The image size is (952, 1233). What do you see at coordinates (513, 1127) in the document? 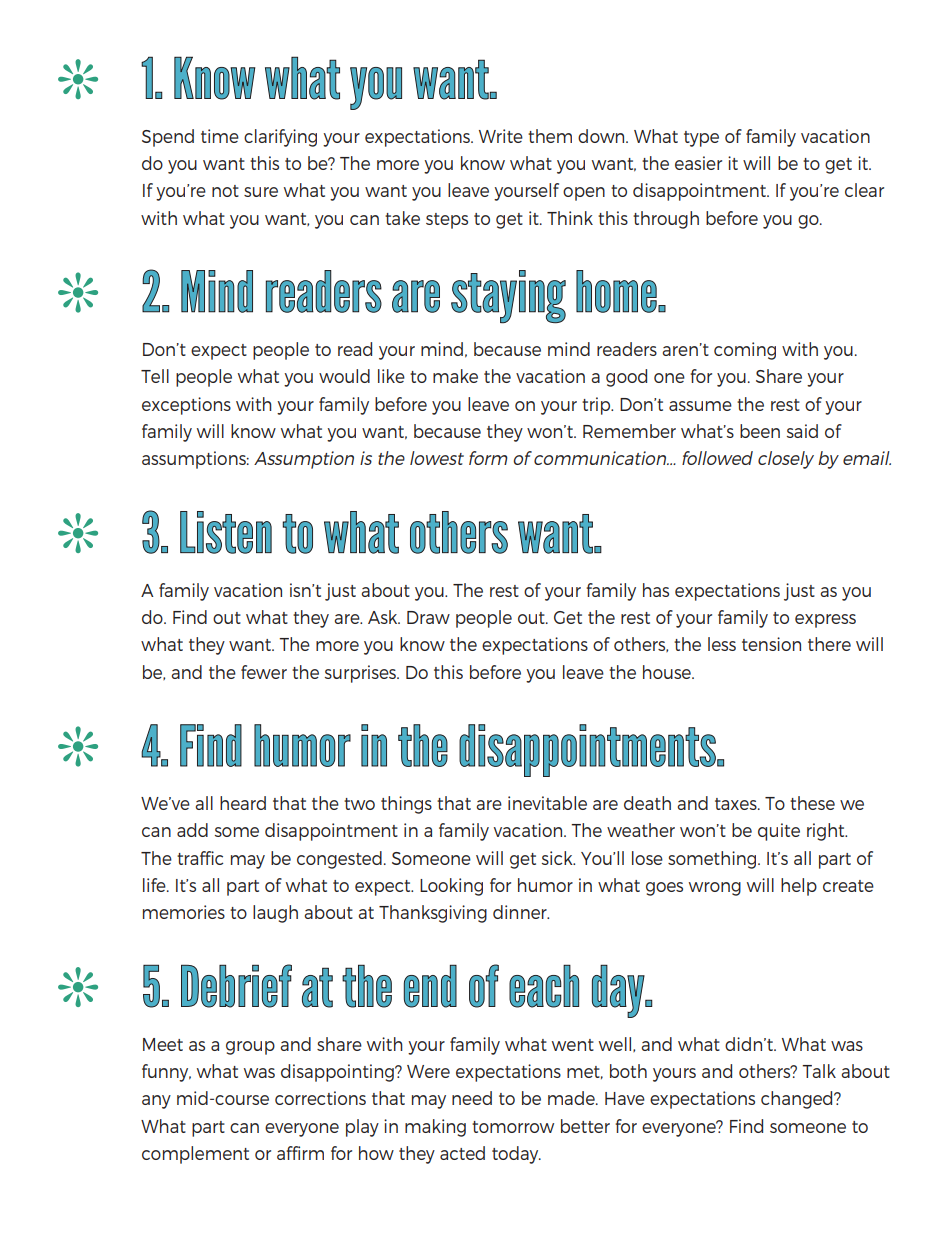
I see `tomorrow` at bounding box center [513, 1127].
